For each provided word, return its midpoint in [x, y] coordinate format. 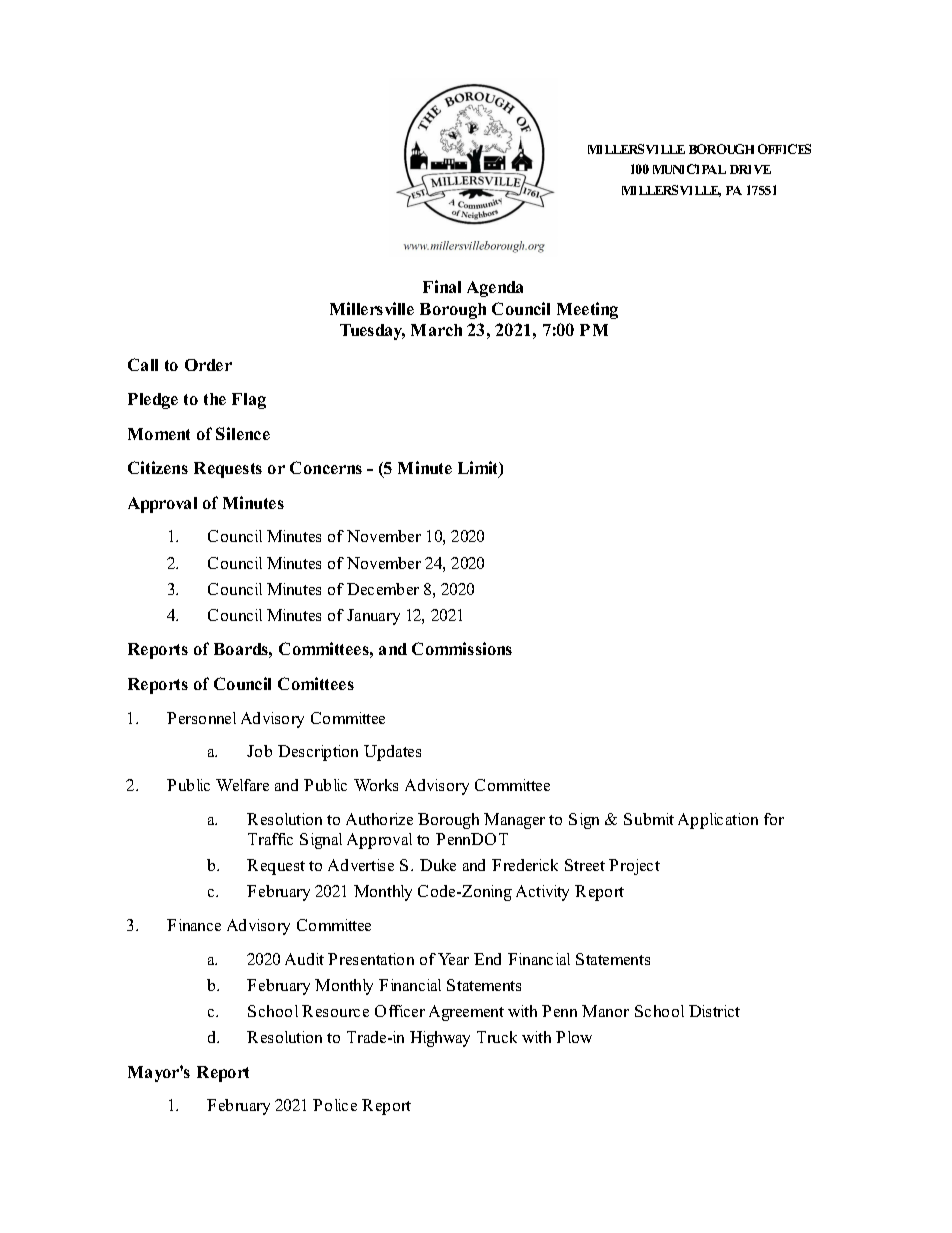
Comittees [316, 683]
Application [718, 821]
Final [442, 286]
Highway [440, 1039]
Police [335, 1105]
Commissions [462, 648]
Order [208, 365]
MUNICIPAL [689, 169]
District [714, 1011]
